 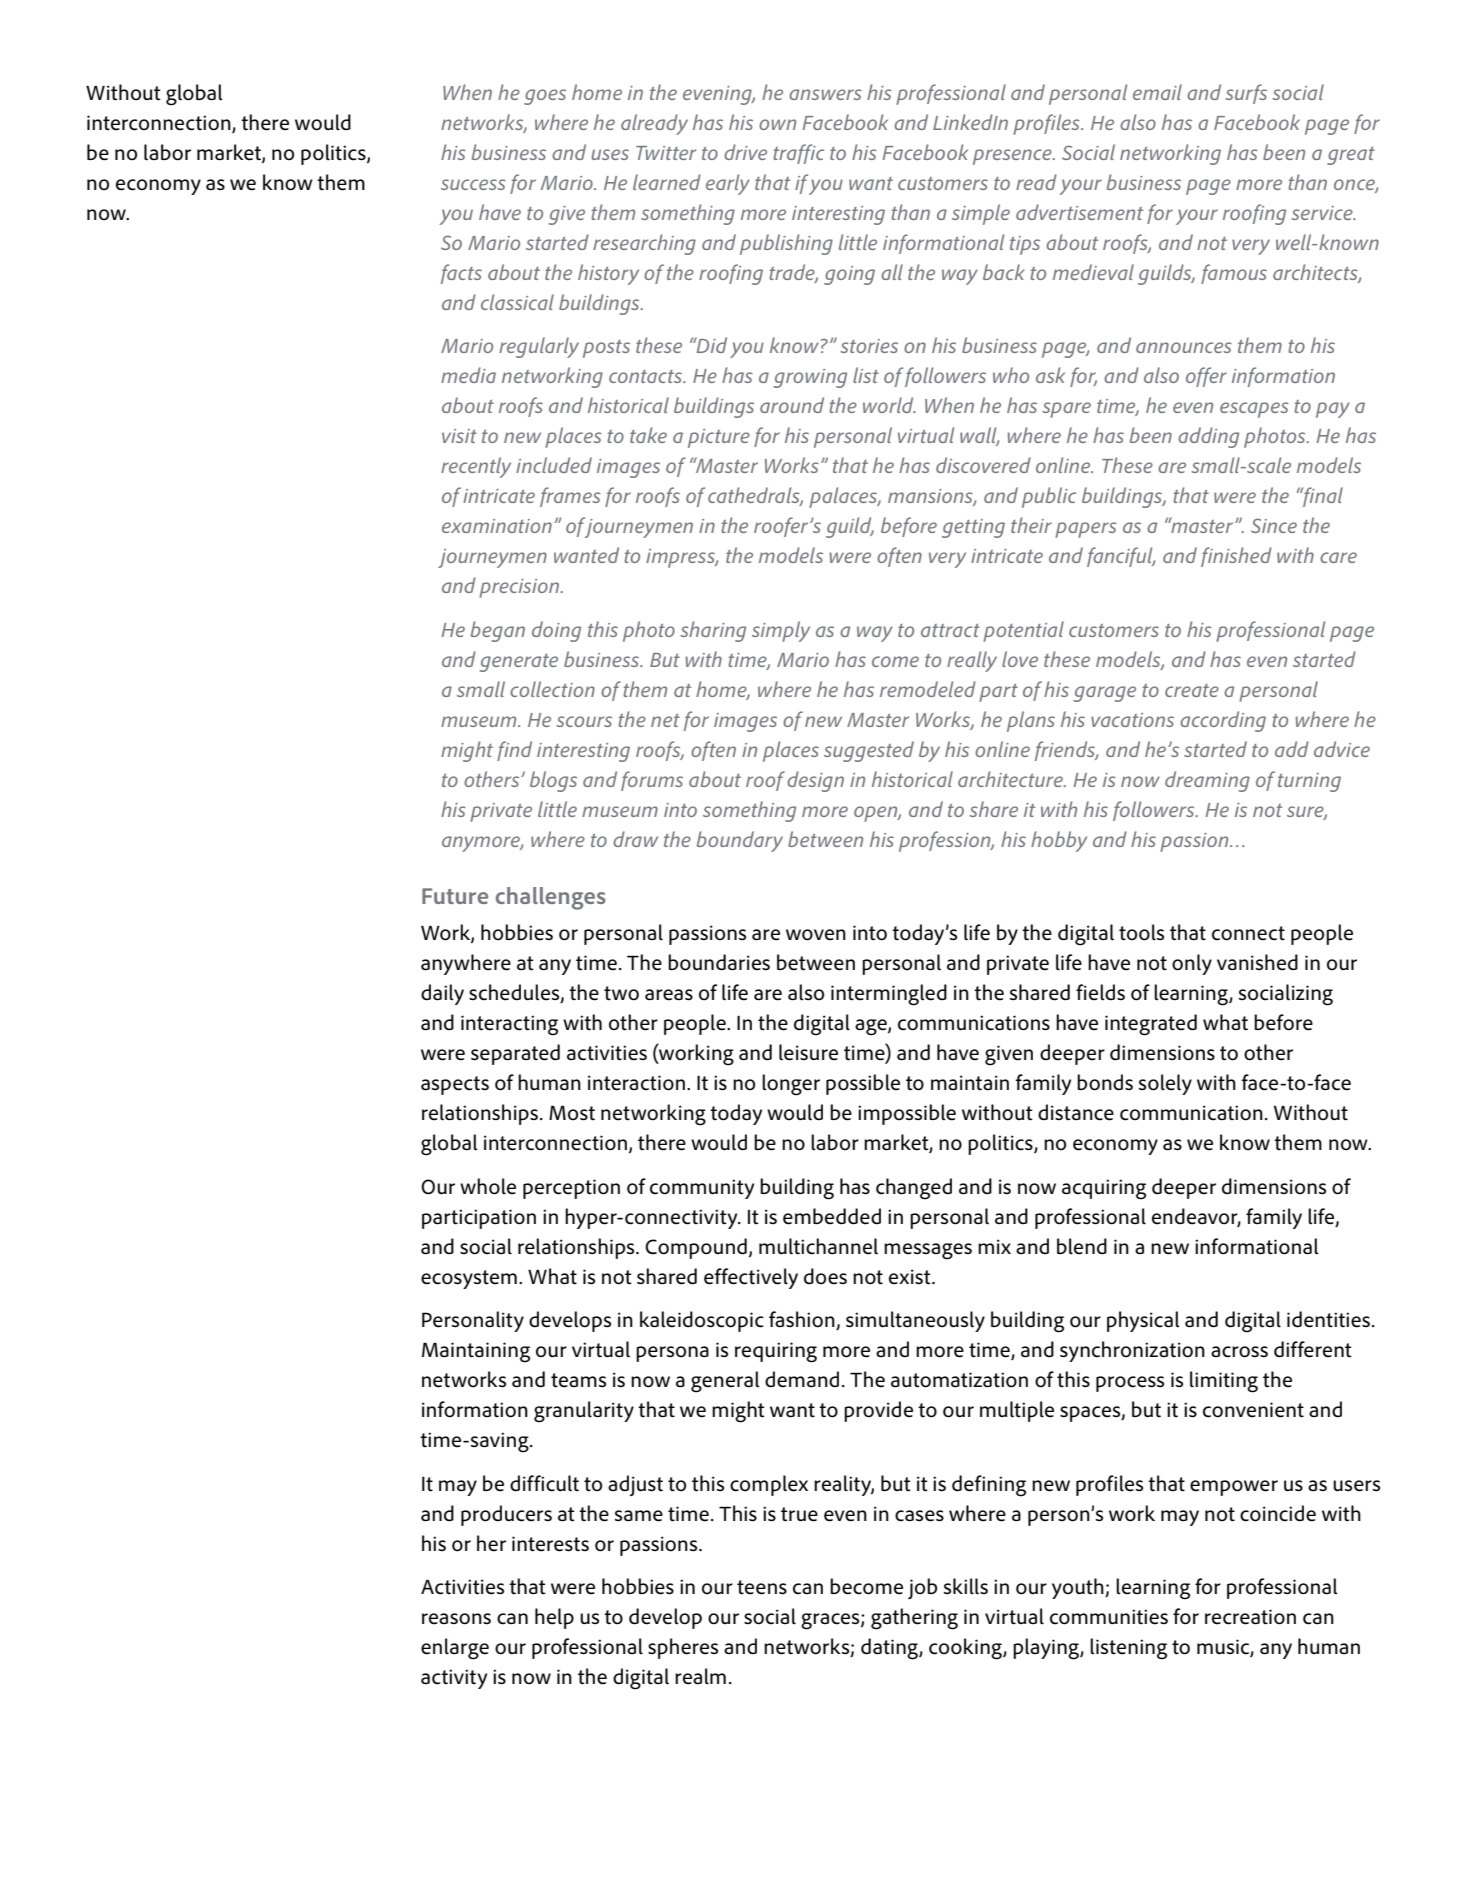 What do you see at coordinates (1192, 690) in the image?
I see `create` at bounding box center [1192, 690].
